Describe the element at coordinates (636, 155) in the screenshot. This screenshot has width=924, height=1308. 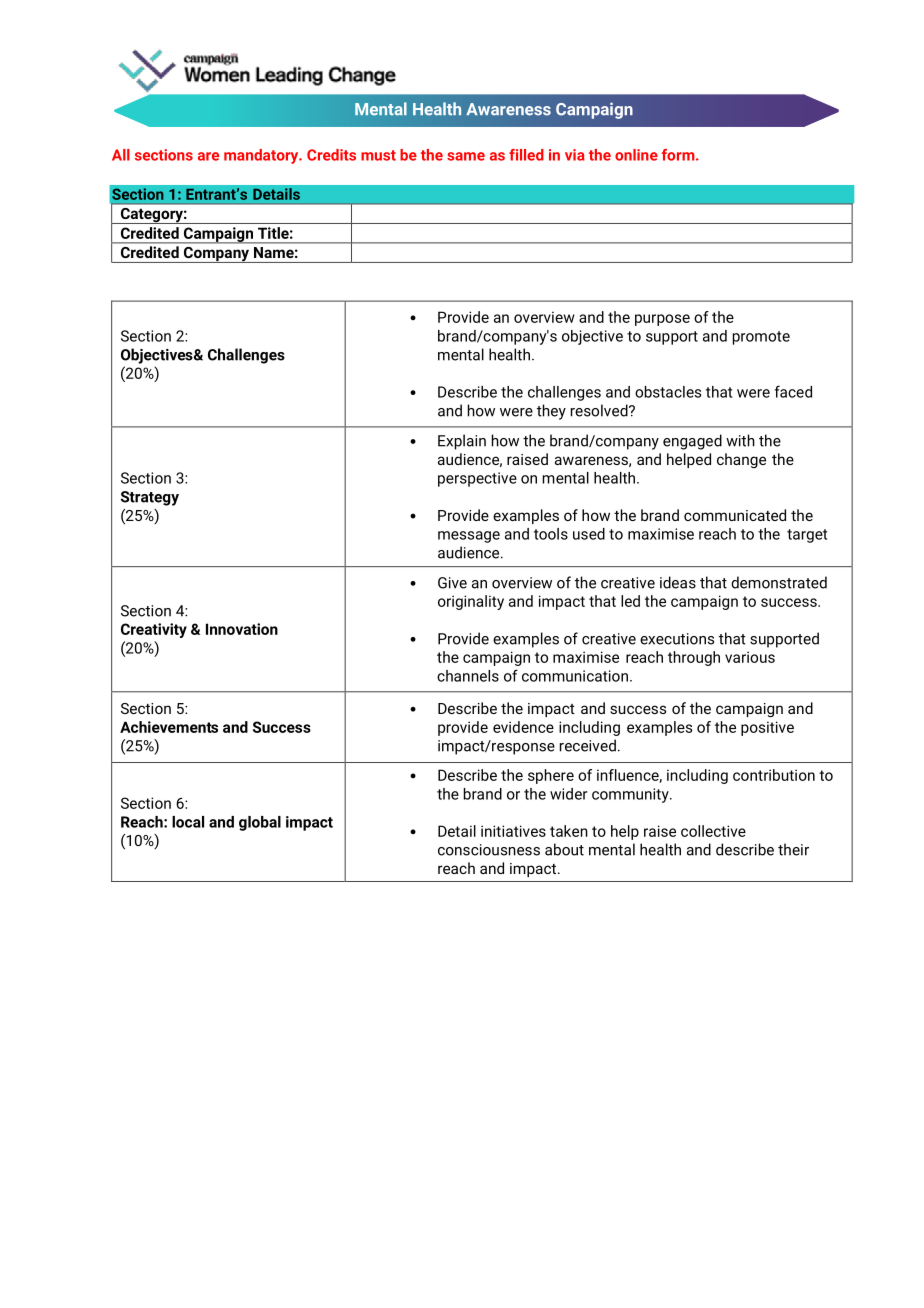
I see `online` at that location.
